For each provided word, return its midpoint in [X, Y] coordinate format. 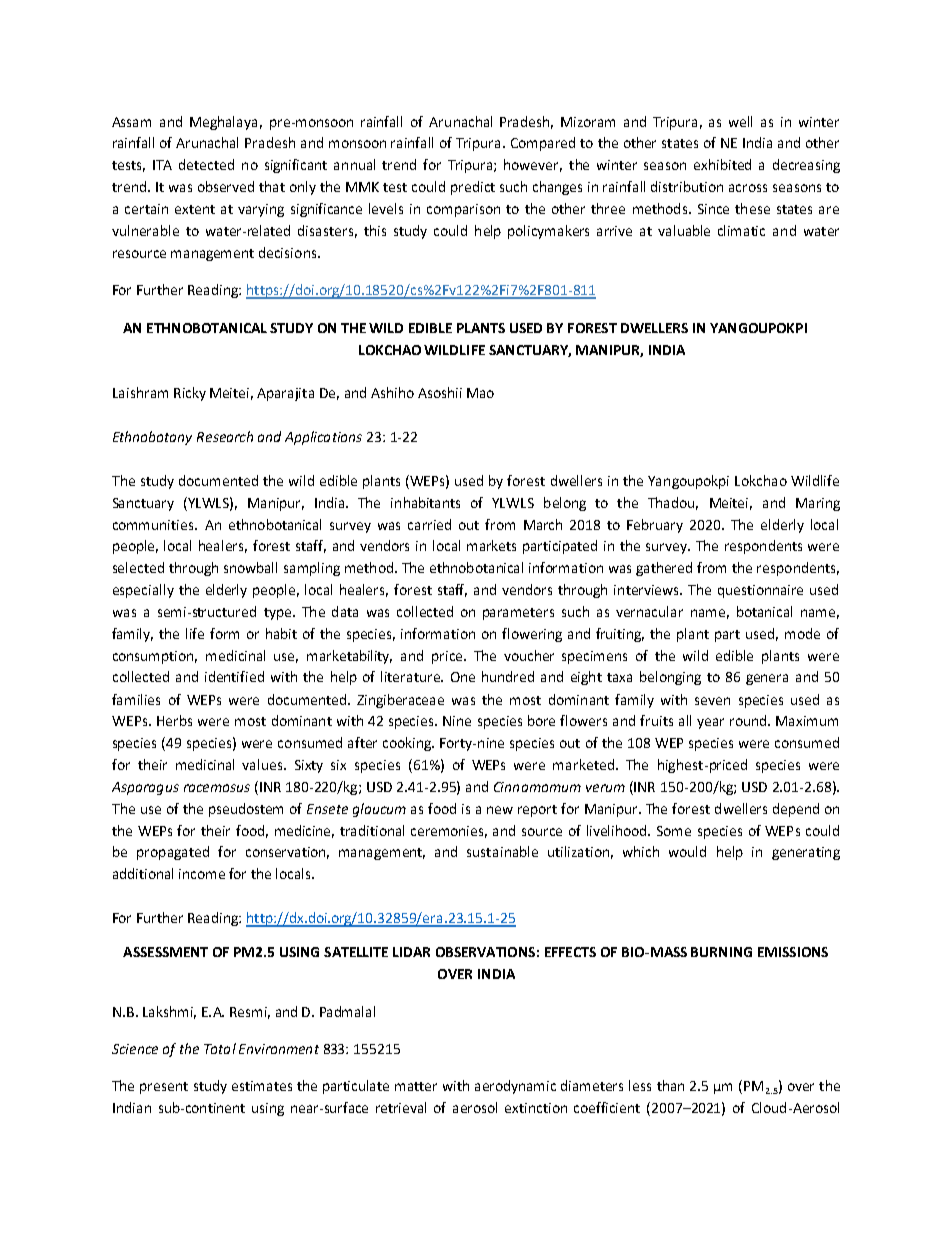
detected [206, 164]
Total [220, 1048]
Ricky [190, 394]
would [687, 851]
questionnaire [760, 591]
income [202, 874]
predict [473, 188]
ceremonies [449, 832]
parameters [518, 614]
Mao [480, 393]
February [655, 526]
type [279, 614]
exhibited [722, 164]
